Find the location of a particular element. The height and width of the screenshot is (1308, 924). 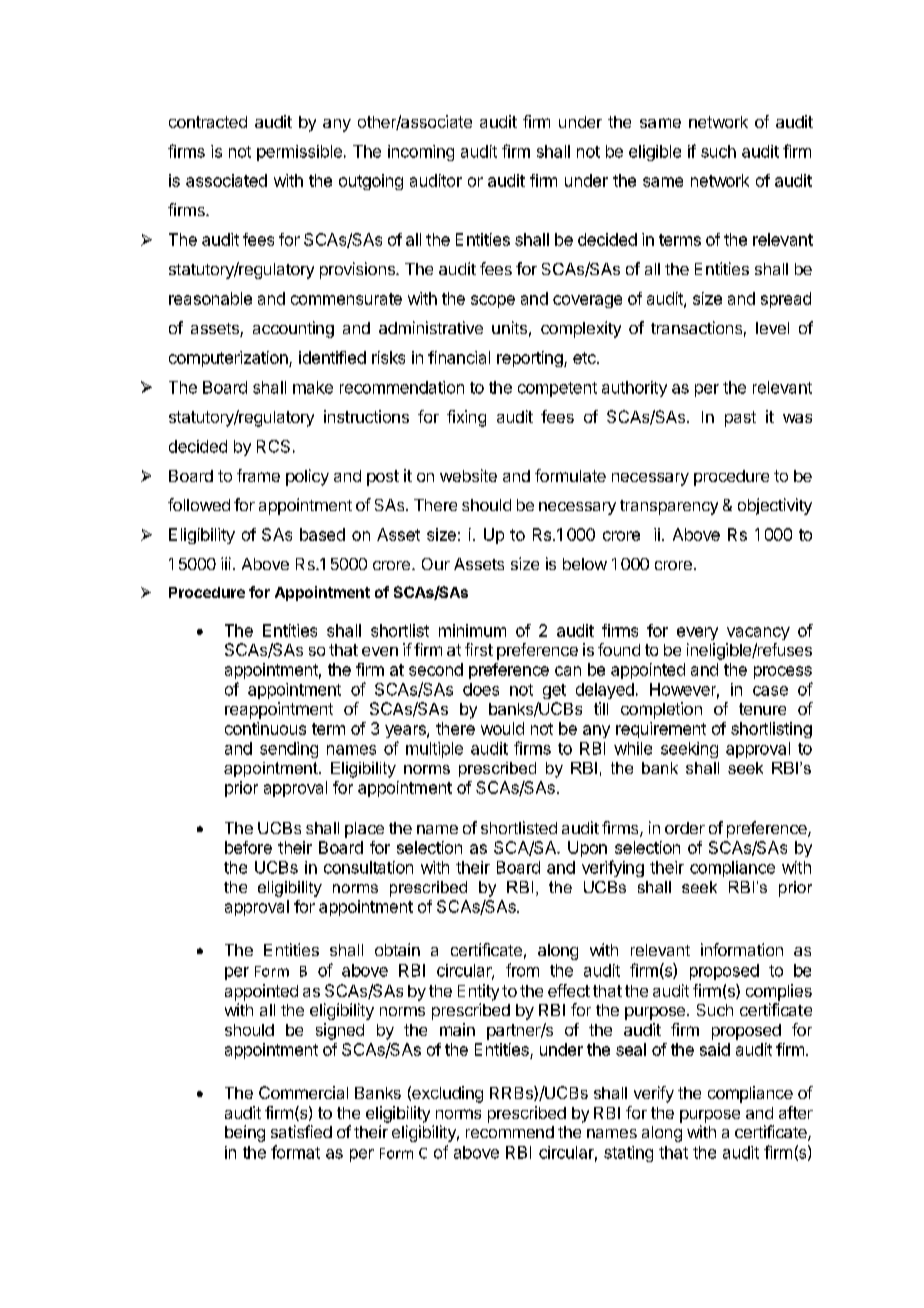

order is located at coordinates (685, 828).
